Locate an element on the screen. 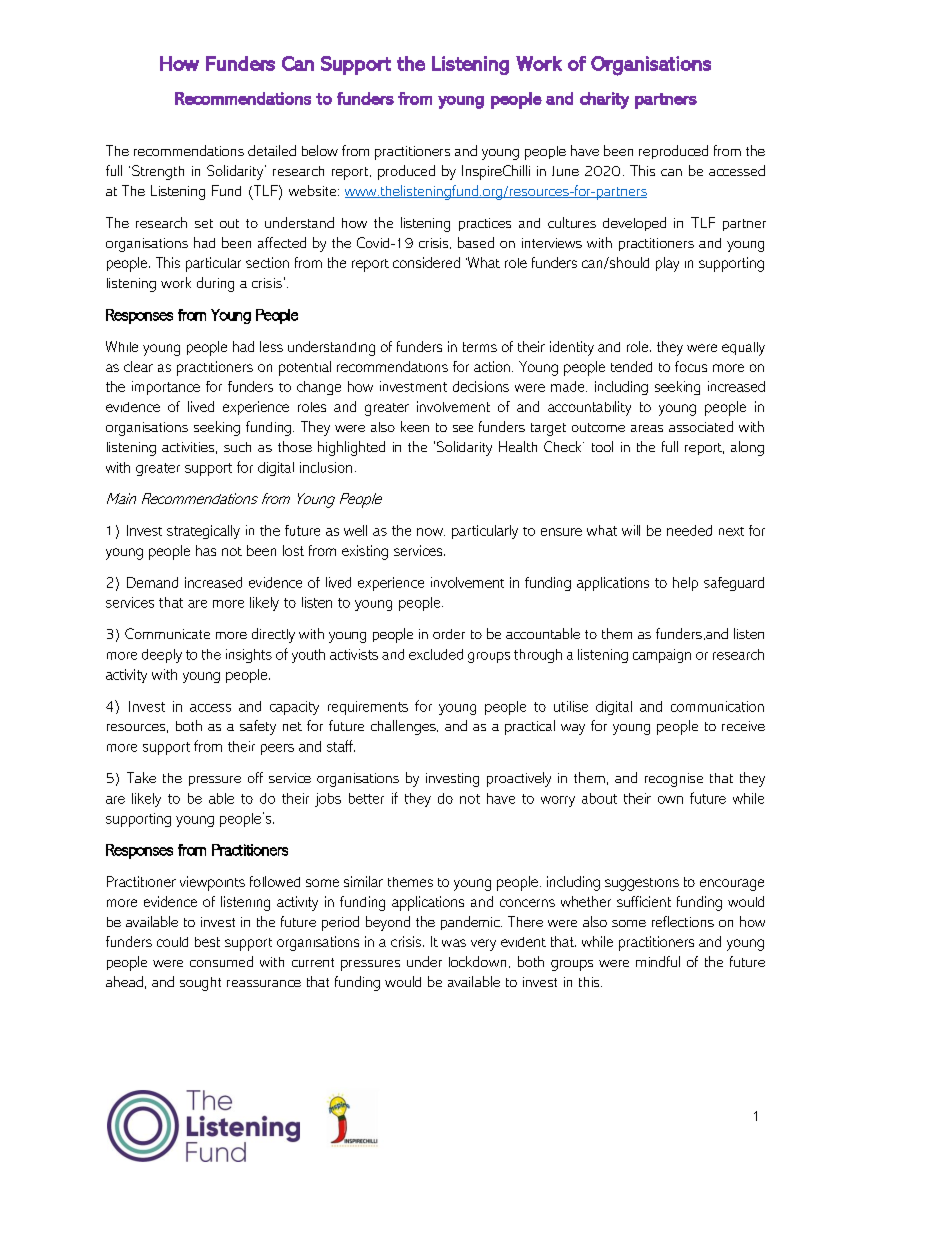 This screenshot has height=1233, width=952. mindful is located at coordinates (658, 961).
